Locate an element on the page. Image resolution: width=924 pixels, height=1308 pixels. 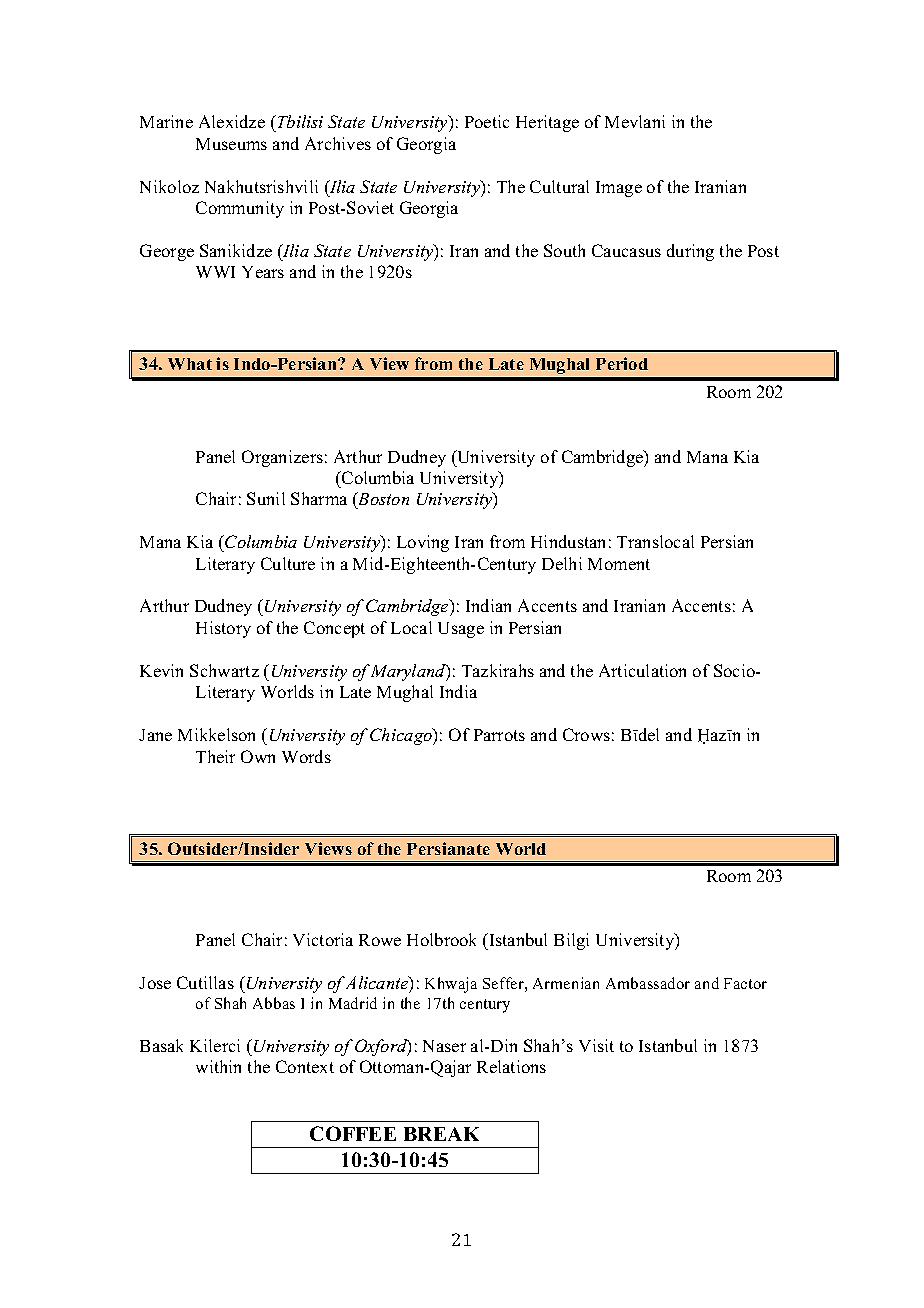
Poetic is located at coordinates (487, 121).
